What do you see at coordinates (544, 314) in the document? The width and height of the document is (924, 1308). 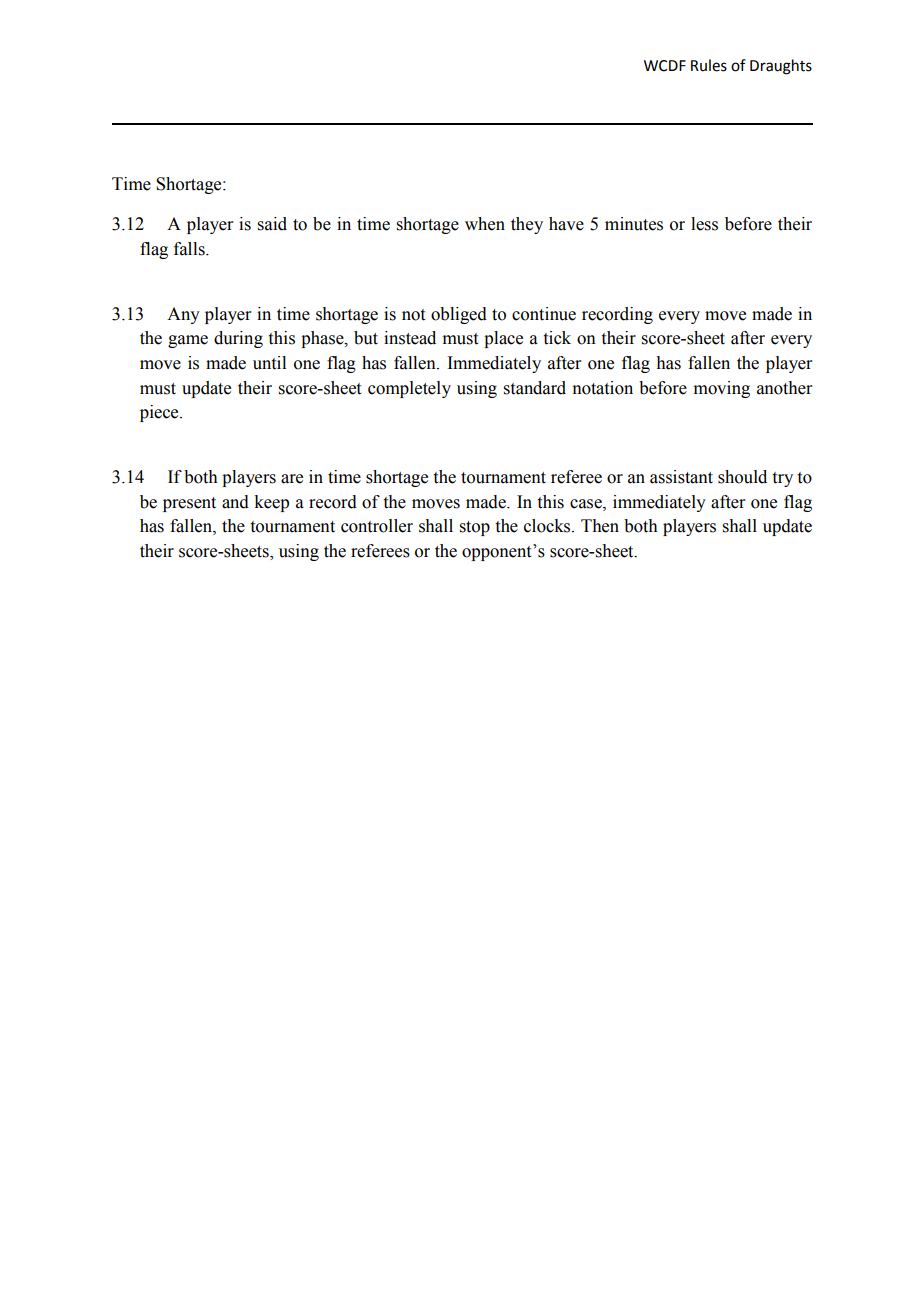 I see `continue` at bounding box center [544, 314].
